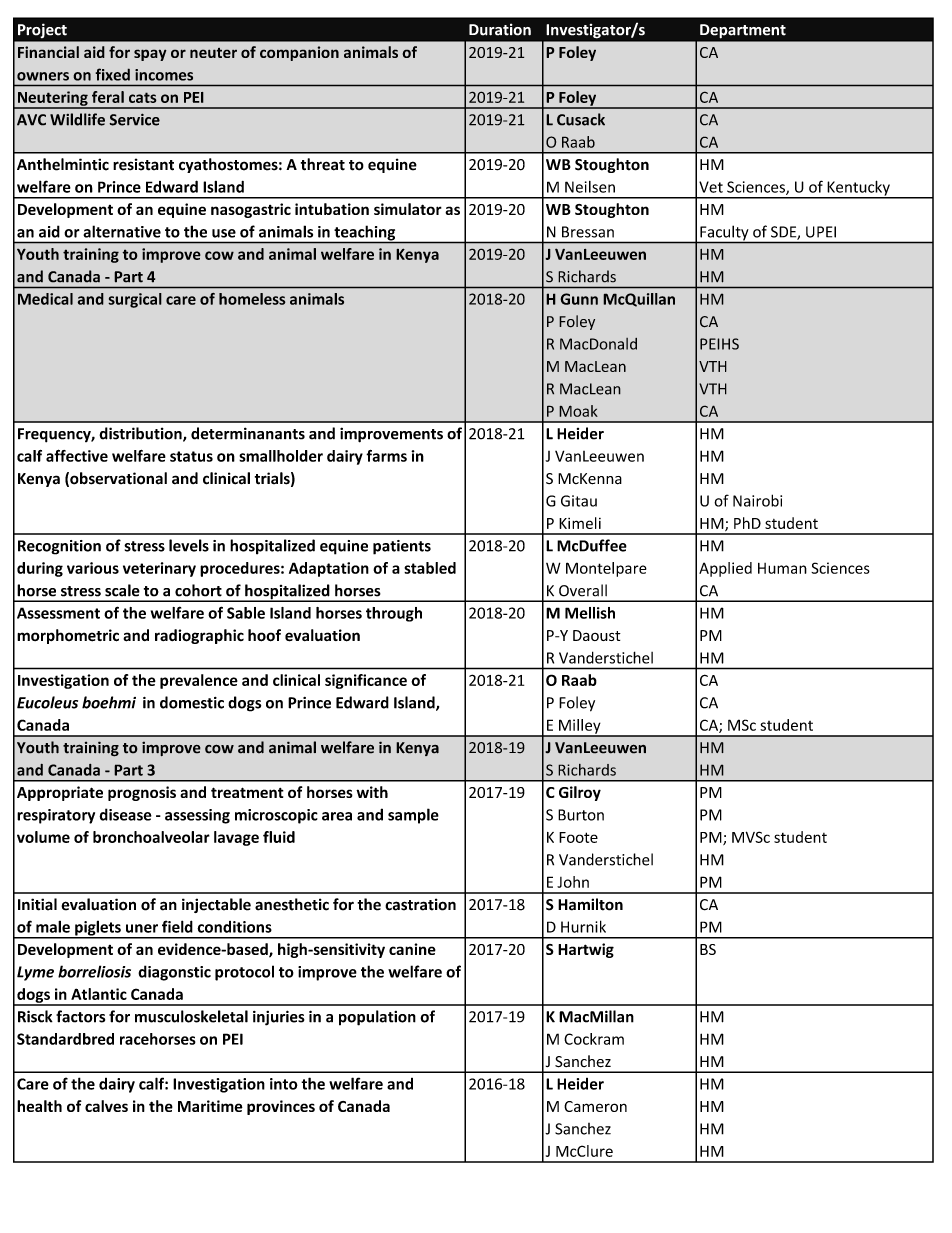 This screenshot has height=1233, width=952. Describe the element at coordinates (106, 1106) in the screenshot. I see `calves` at that location.
